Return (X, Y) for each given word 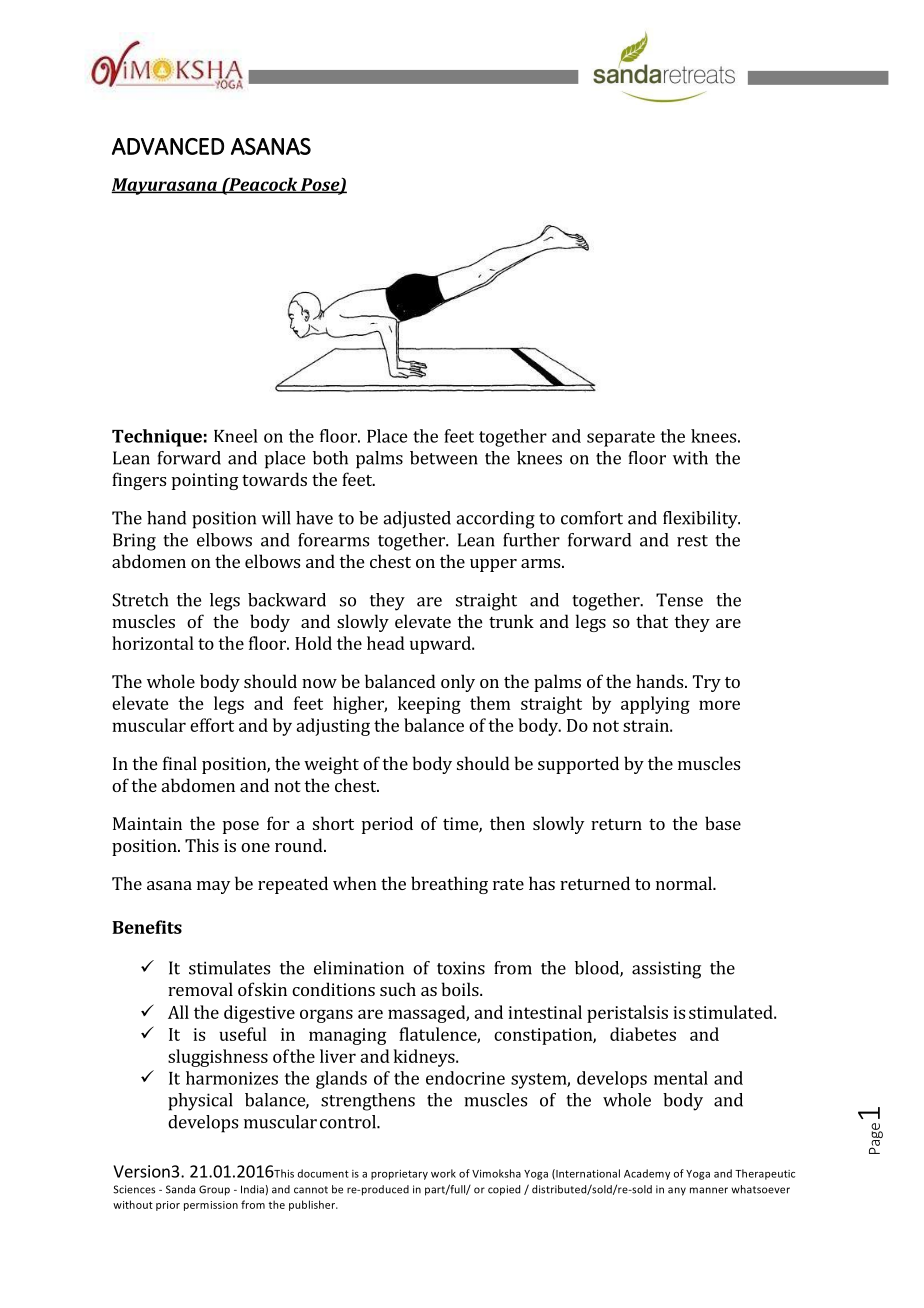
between (444, 458)
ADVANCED (168, 146)
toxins (461, 968)
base (723, 823)
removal (200, 989)
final (180, 763)
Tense (679, 600)
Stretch (140, 600)
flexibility (701, 520)
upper (493, 565)
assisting (666, 970)
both (330, 458)
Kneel (236, 436)
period (387, 825)
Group (214, 1190)
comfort (592, 518)
